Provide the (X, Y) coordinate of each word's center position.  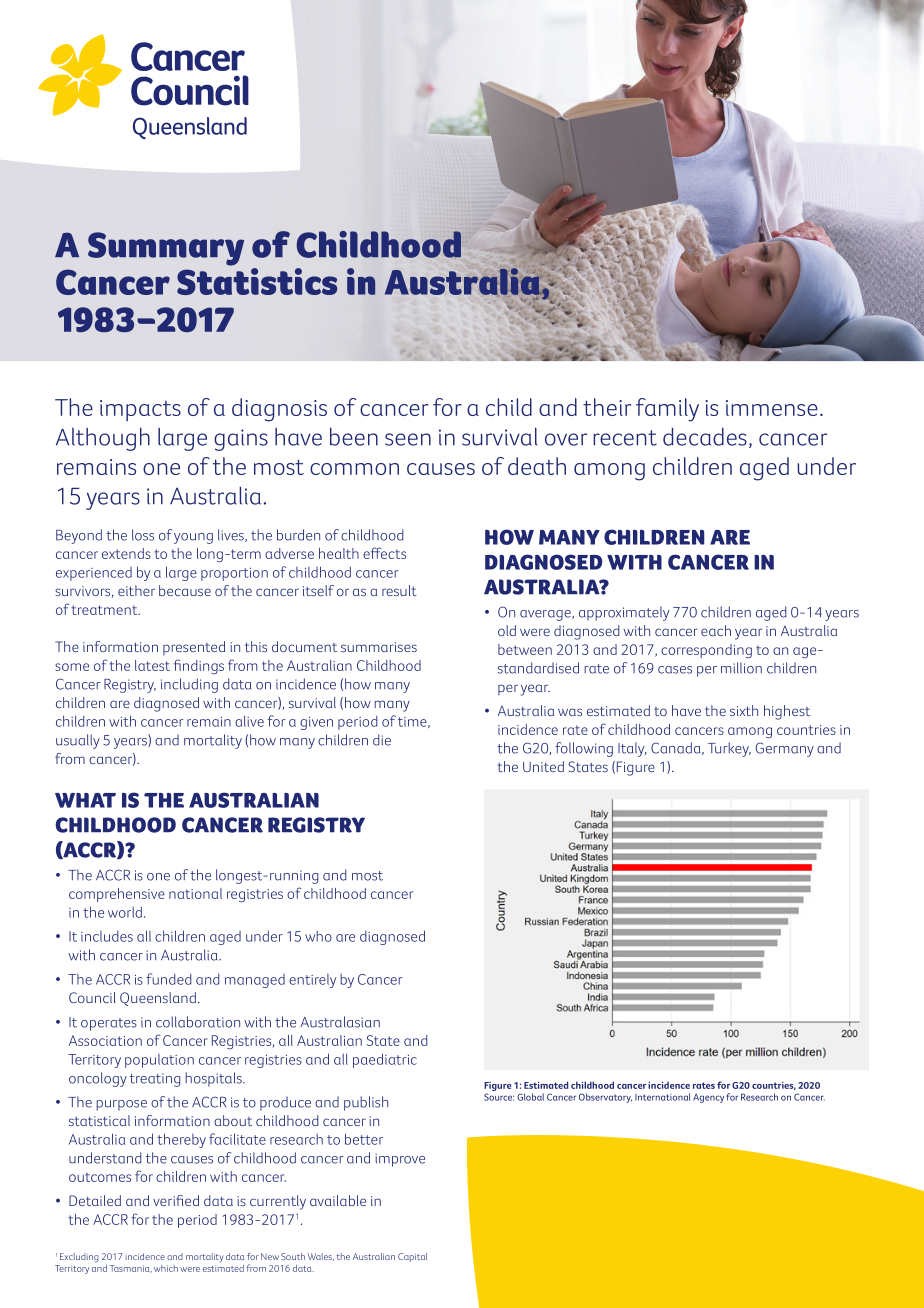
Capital (412, 1257)
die (382, 740)
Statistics (257, 281)
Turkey (729, 749)
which (166, 1268)
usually (78, 741)
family (667, 410)
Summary (166, 249)
